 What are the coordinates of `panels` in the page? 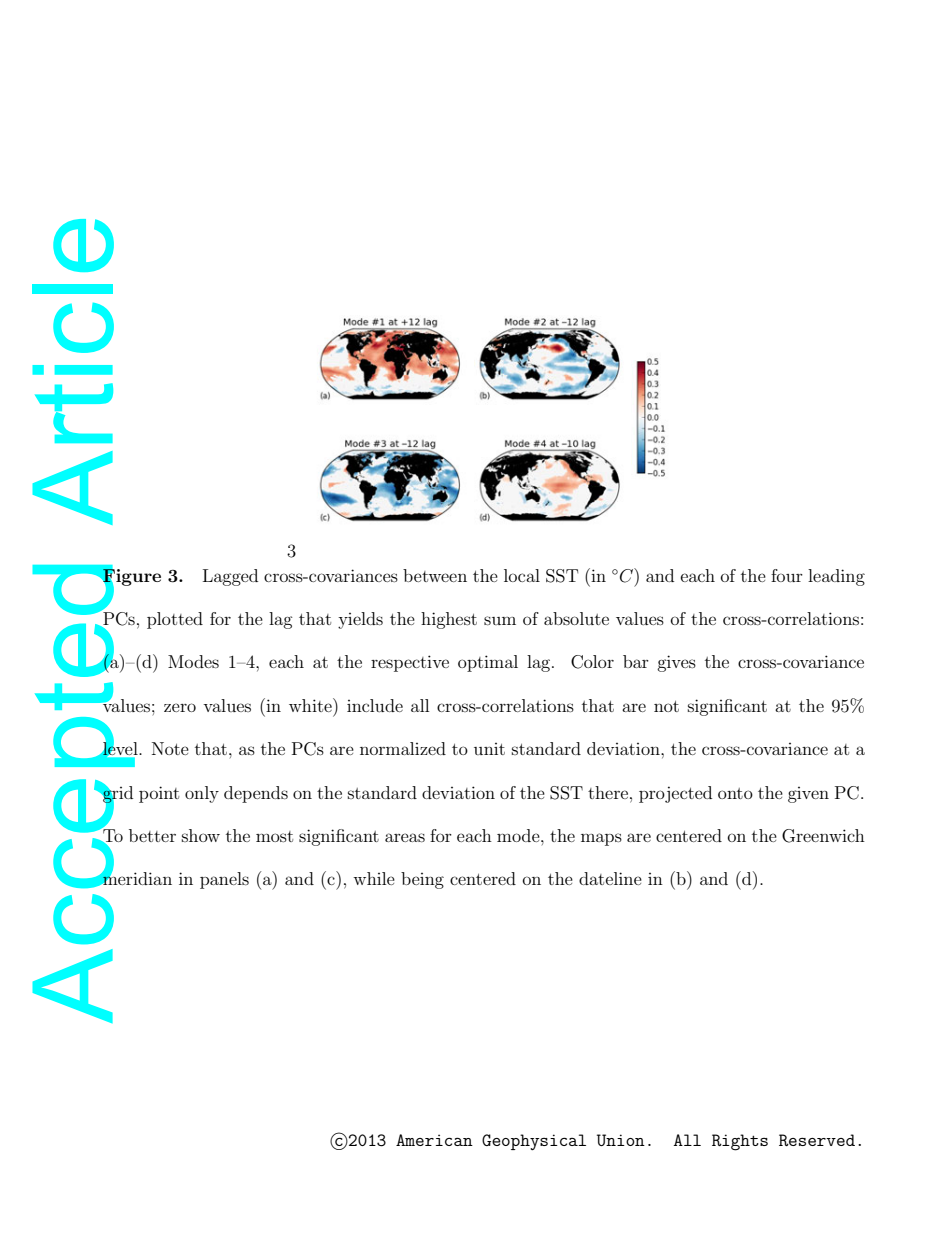 It's located at (224, 880).
